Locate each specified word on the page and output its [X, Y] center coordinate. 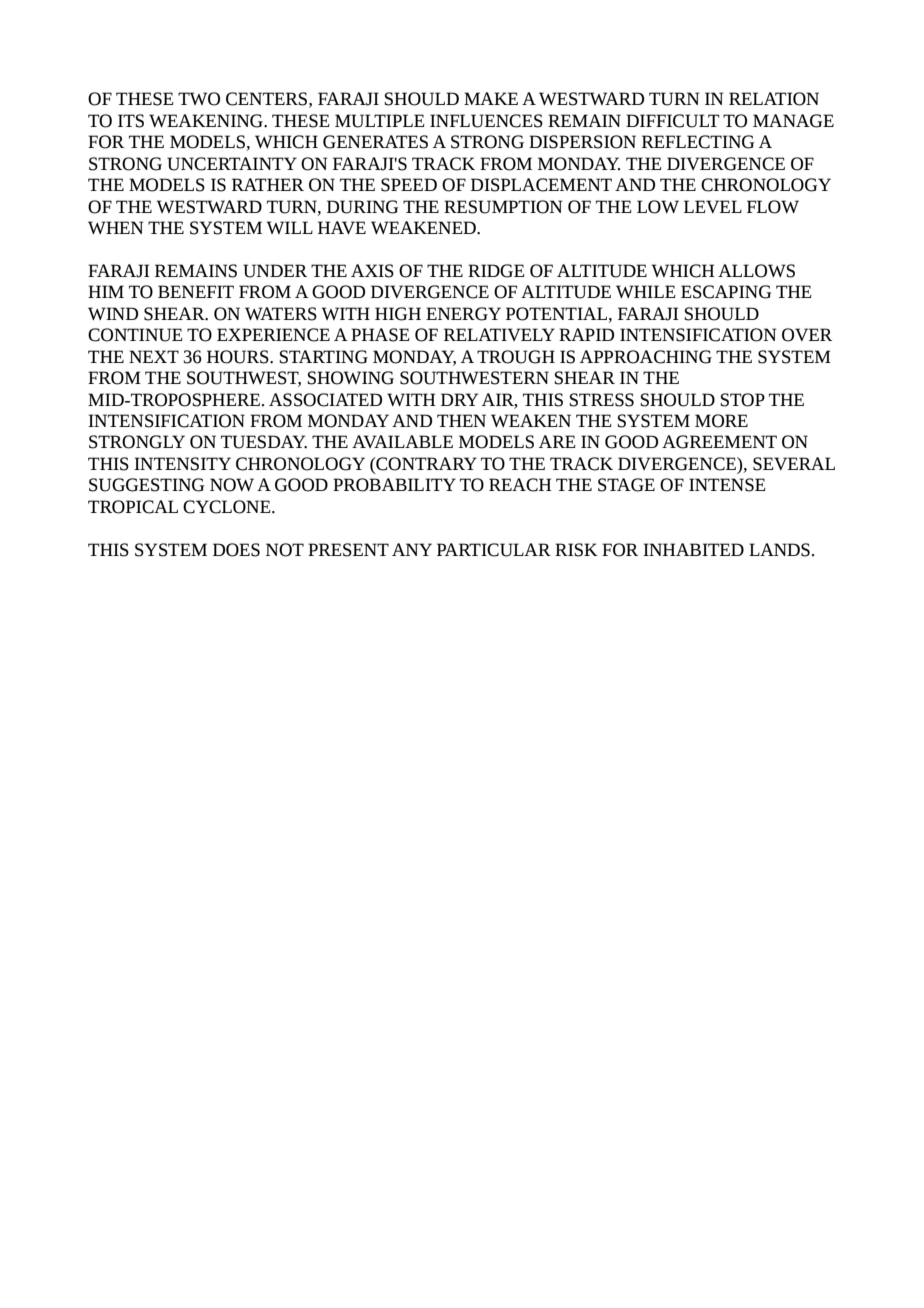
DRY [459, 399]
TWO [199, 99]
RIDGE [496, 271]
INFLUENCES [486, 121]
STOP [742, 400]
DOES [236, 550]
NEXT [154, 356]
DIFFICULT [673, 121]
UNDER [275, 271]
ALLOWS [756, 271]
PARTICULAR [494, 550]
